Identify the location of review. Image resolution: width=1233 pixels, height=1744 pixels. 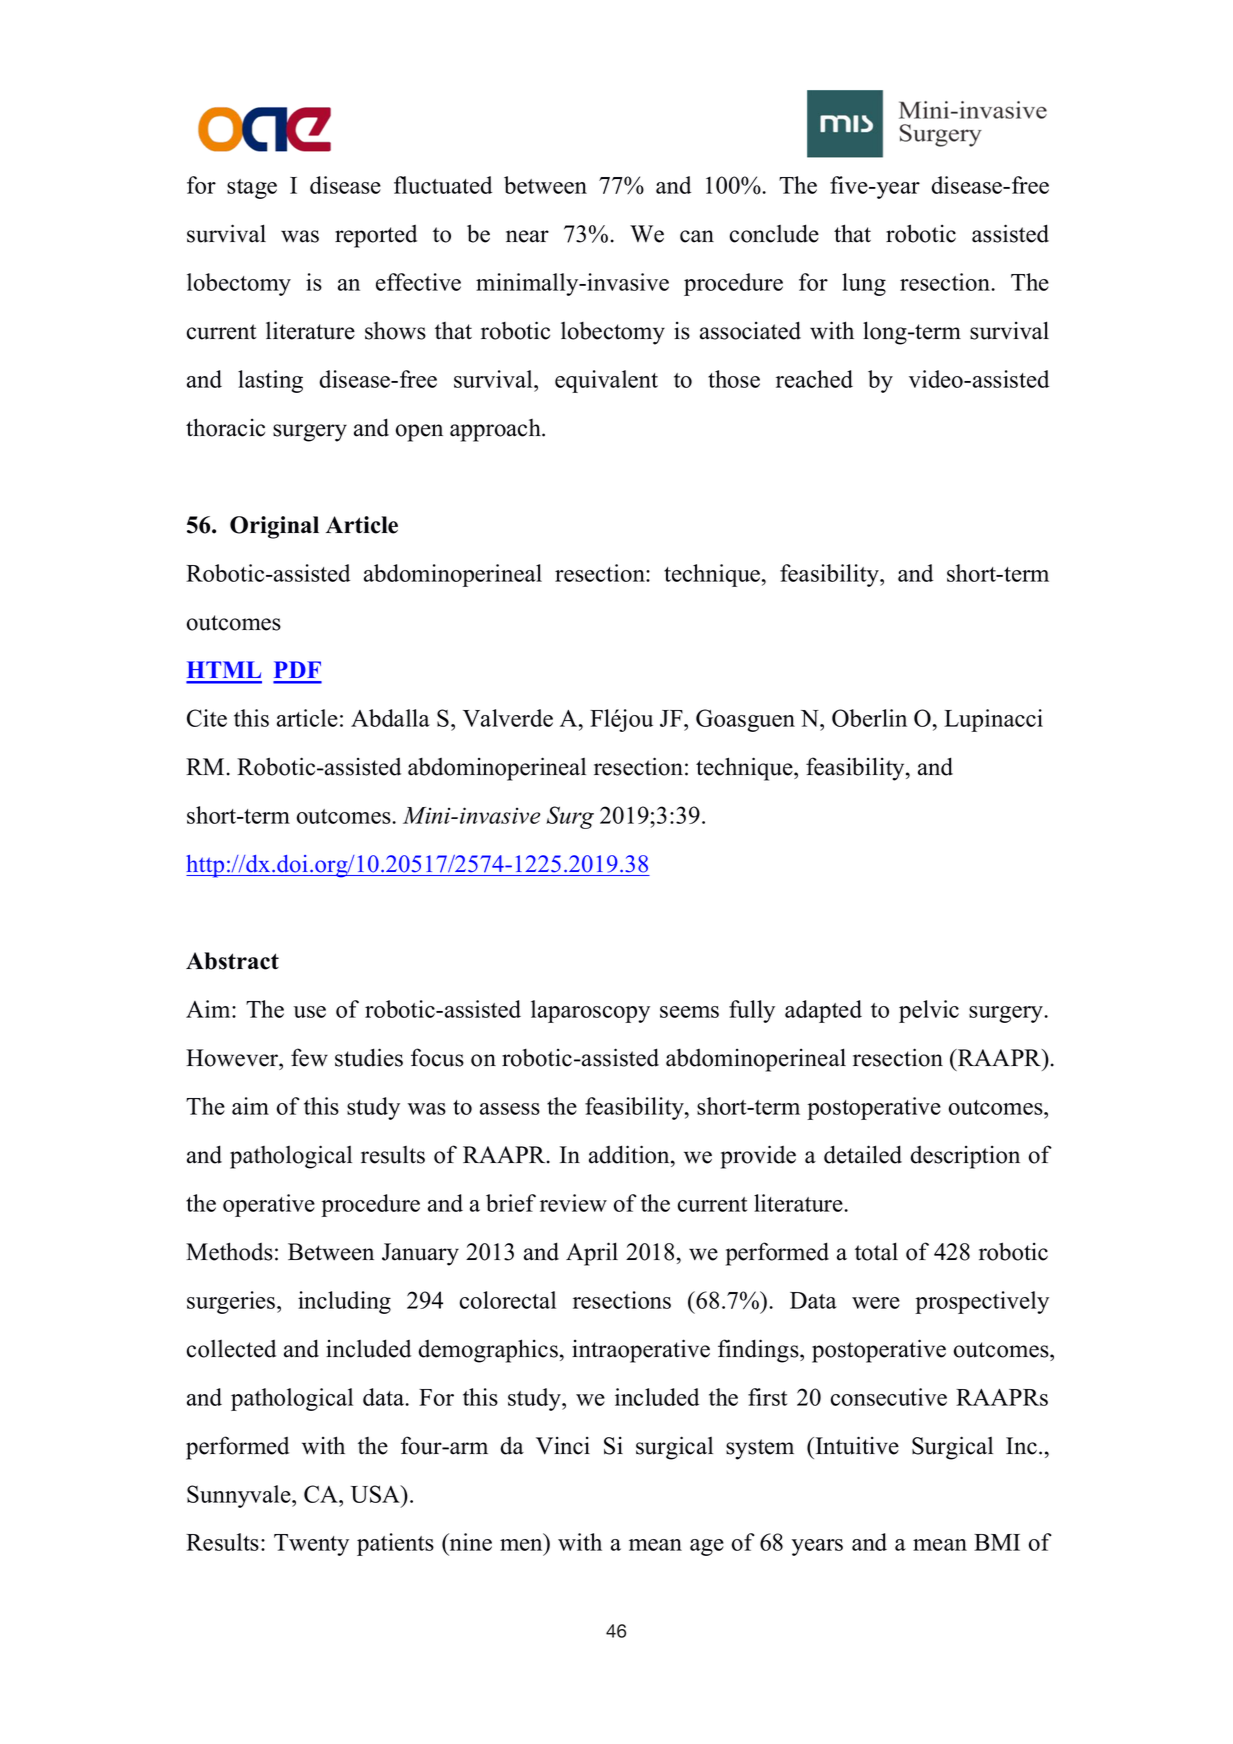
(573, 1203).
